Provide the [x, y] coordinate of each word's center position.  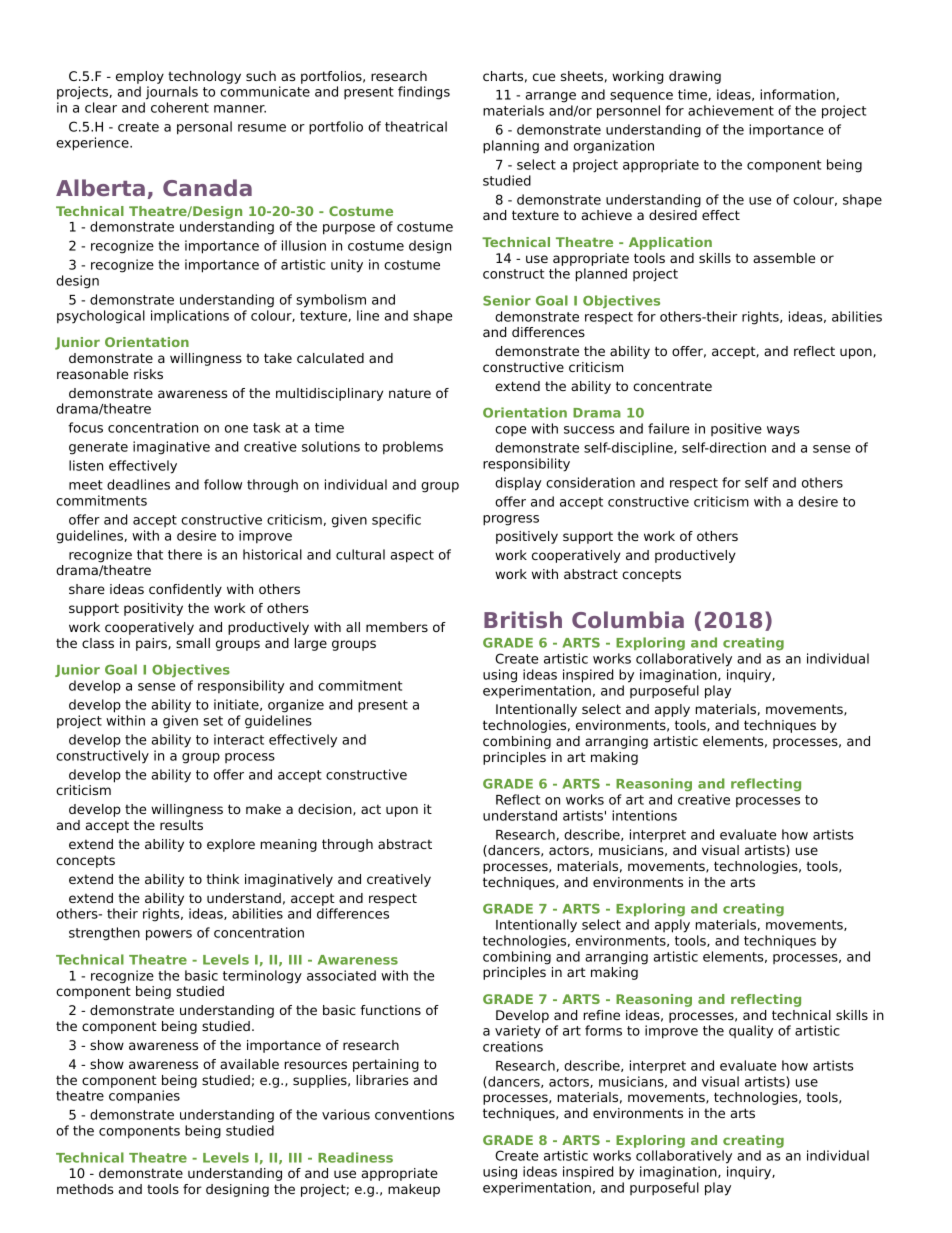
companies [144, 1097]
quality [751, 1032]
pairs [152, 644]
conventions [414, 1114]
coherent [180, 107]
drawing [695, 77]
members [397, 627]
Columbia [628, 619]
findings [424, 93]
